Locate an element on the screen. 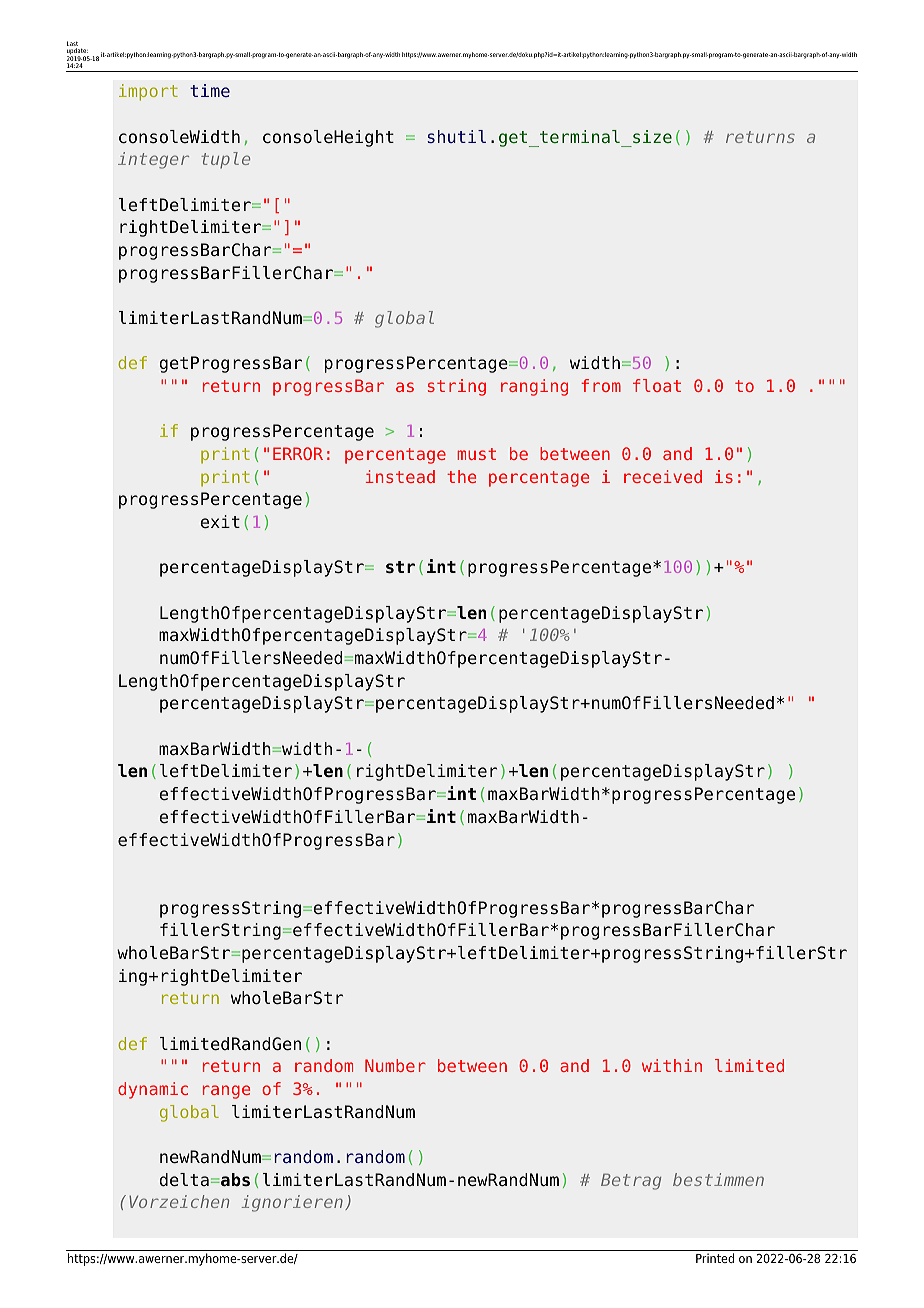  tuple is located at coordinates (225, 160).
